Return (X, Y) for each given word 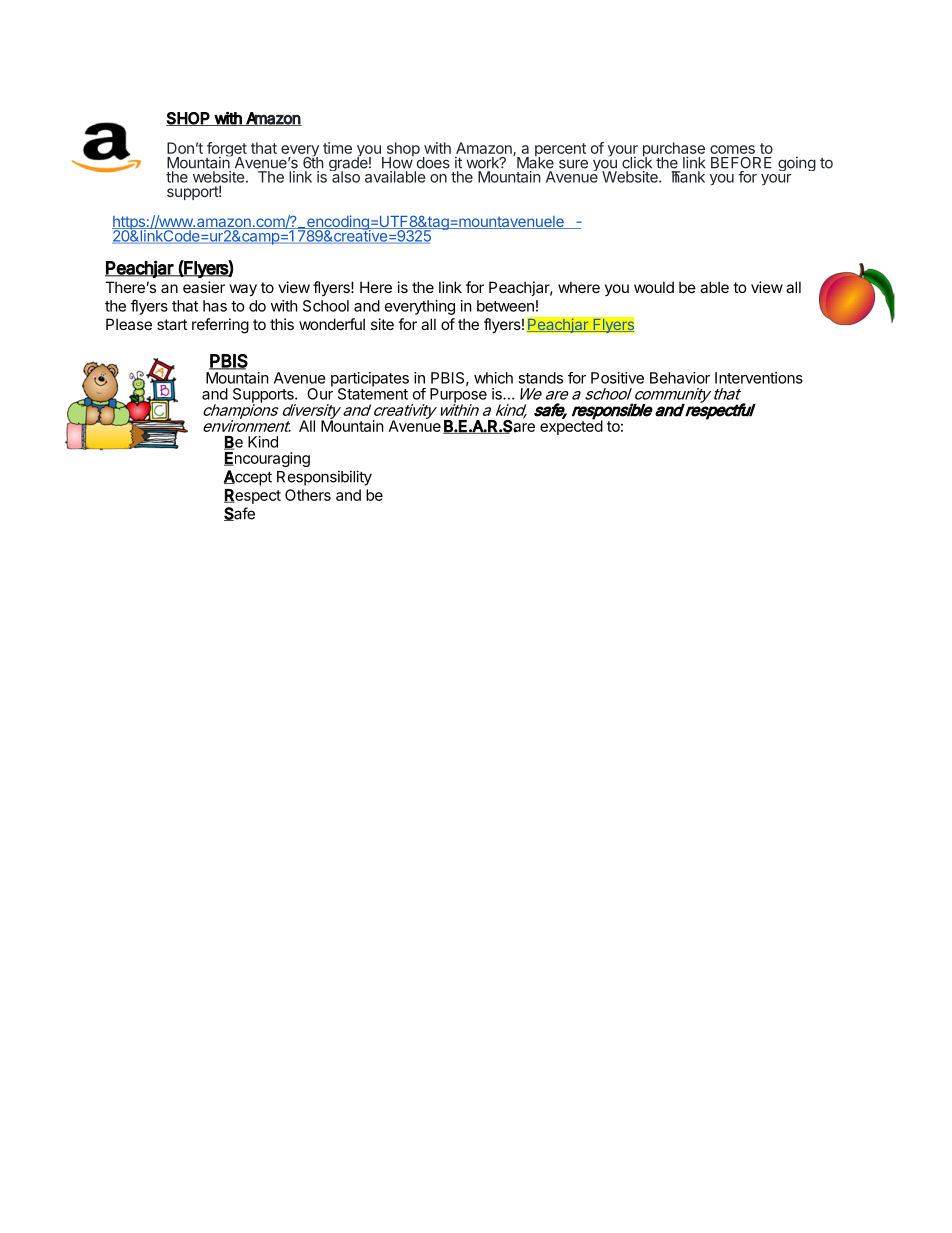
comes (732, 149)
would (654, 287)
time (337, 148)
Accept (248, 478)
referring (220, 326)
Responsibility (324, 478)
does (433, 163)
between (505, 306)
